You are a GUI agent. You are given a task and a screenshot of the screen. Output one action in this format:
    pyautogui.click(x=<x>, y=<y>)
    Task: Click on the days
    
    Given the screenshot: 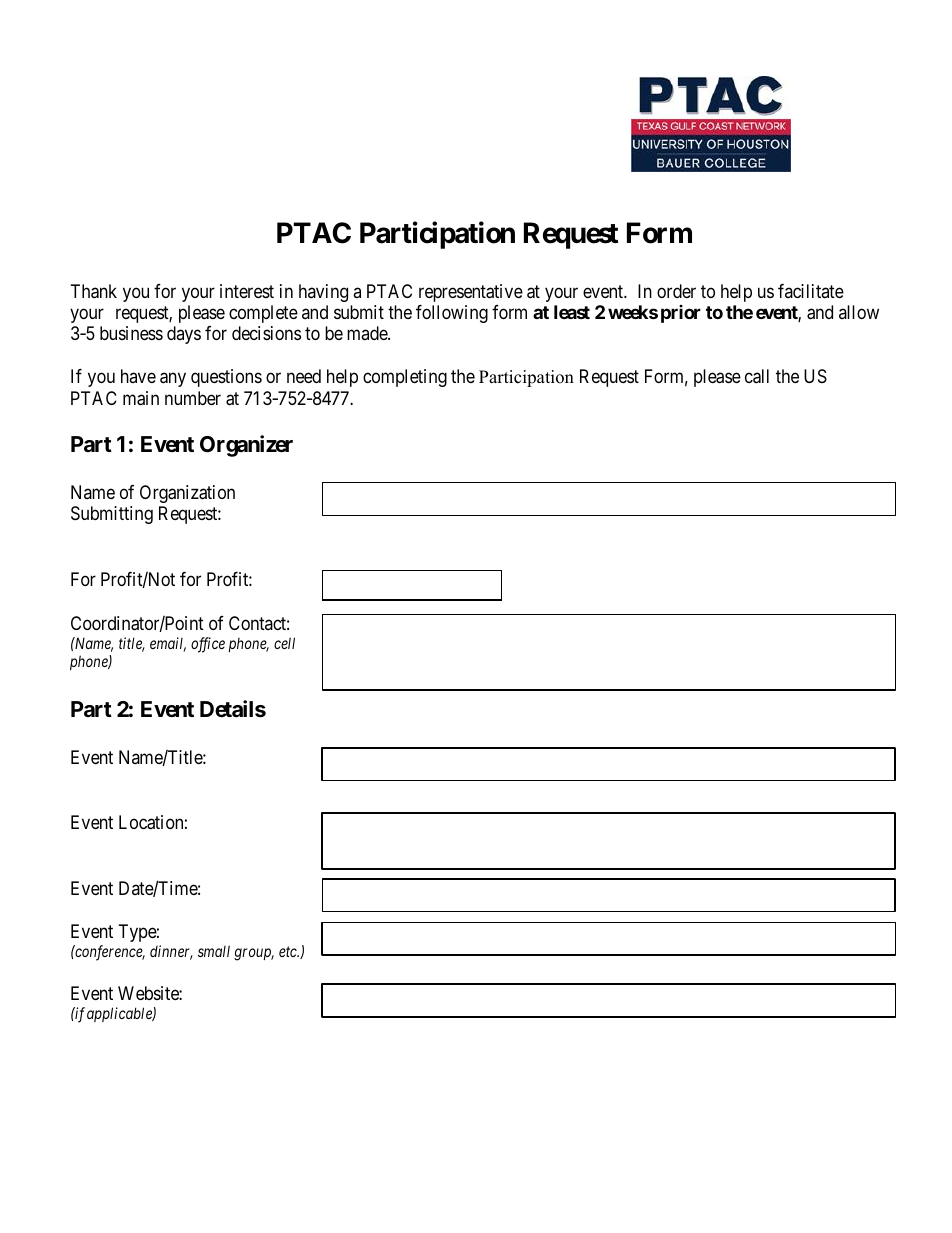 What is the action you would take?
    pyautogui.click(x=184, y=335)
